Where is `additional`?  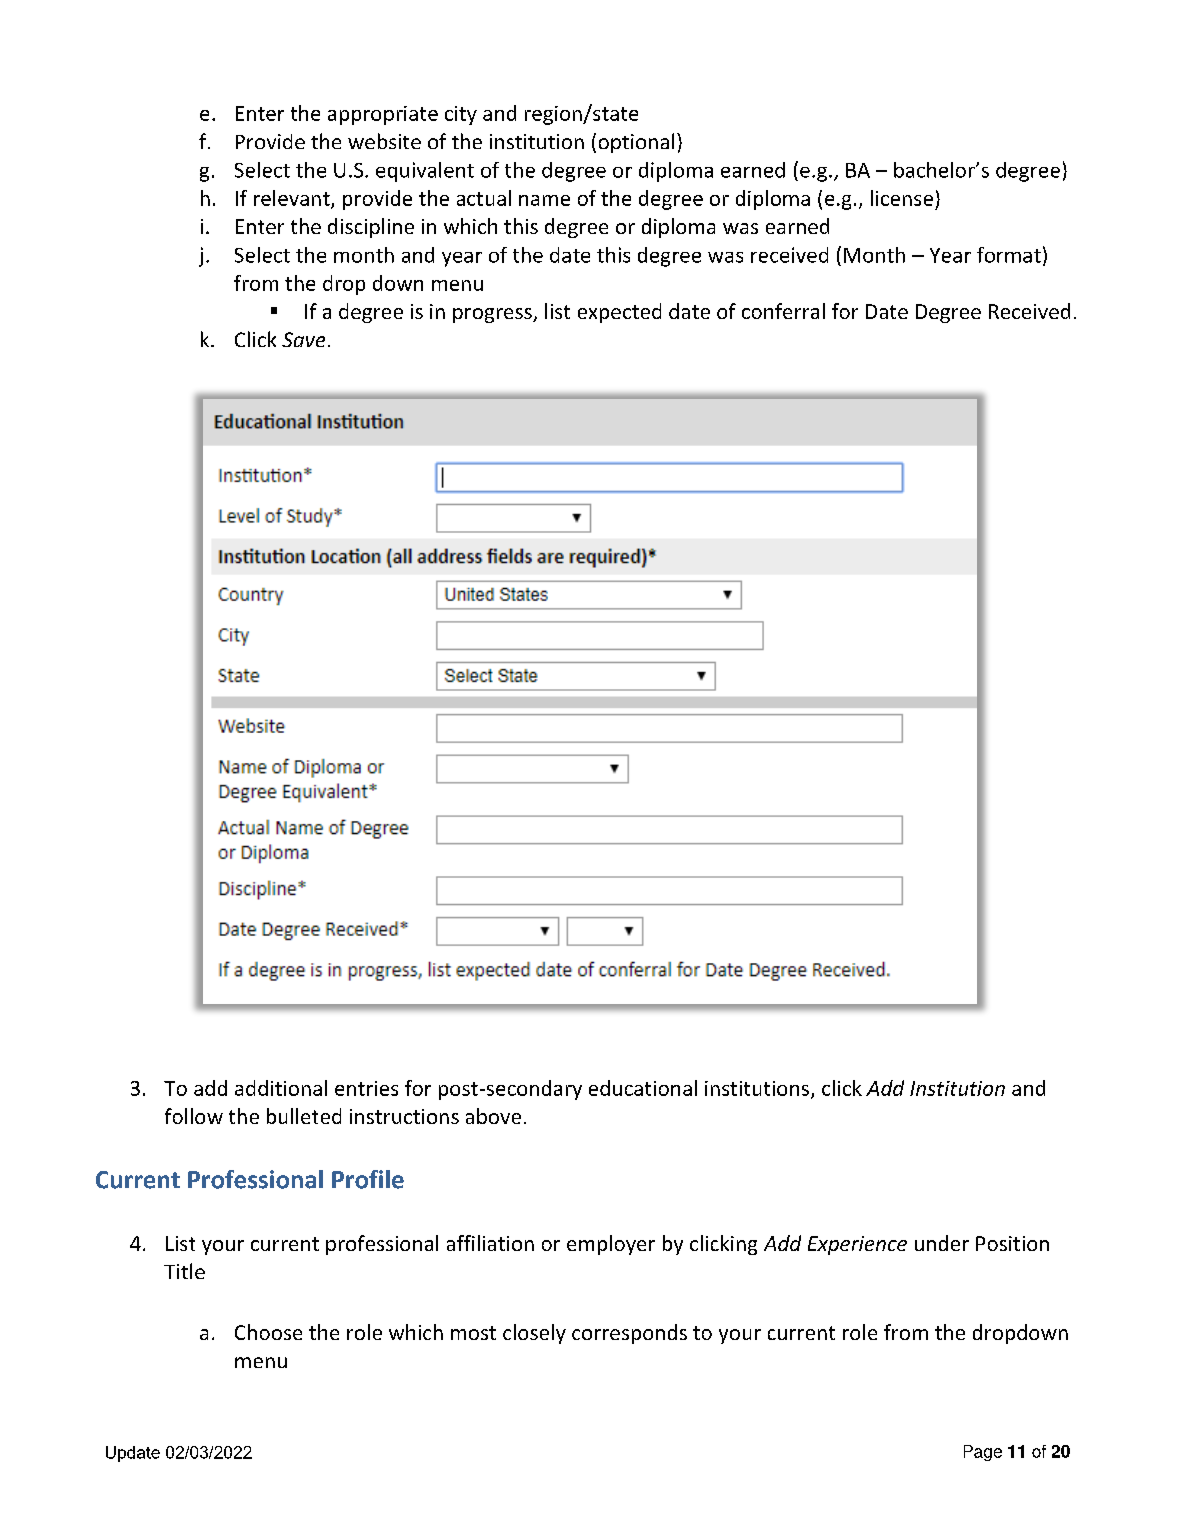 additional is located at coordinates (281, 1088).
